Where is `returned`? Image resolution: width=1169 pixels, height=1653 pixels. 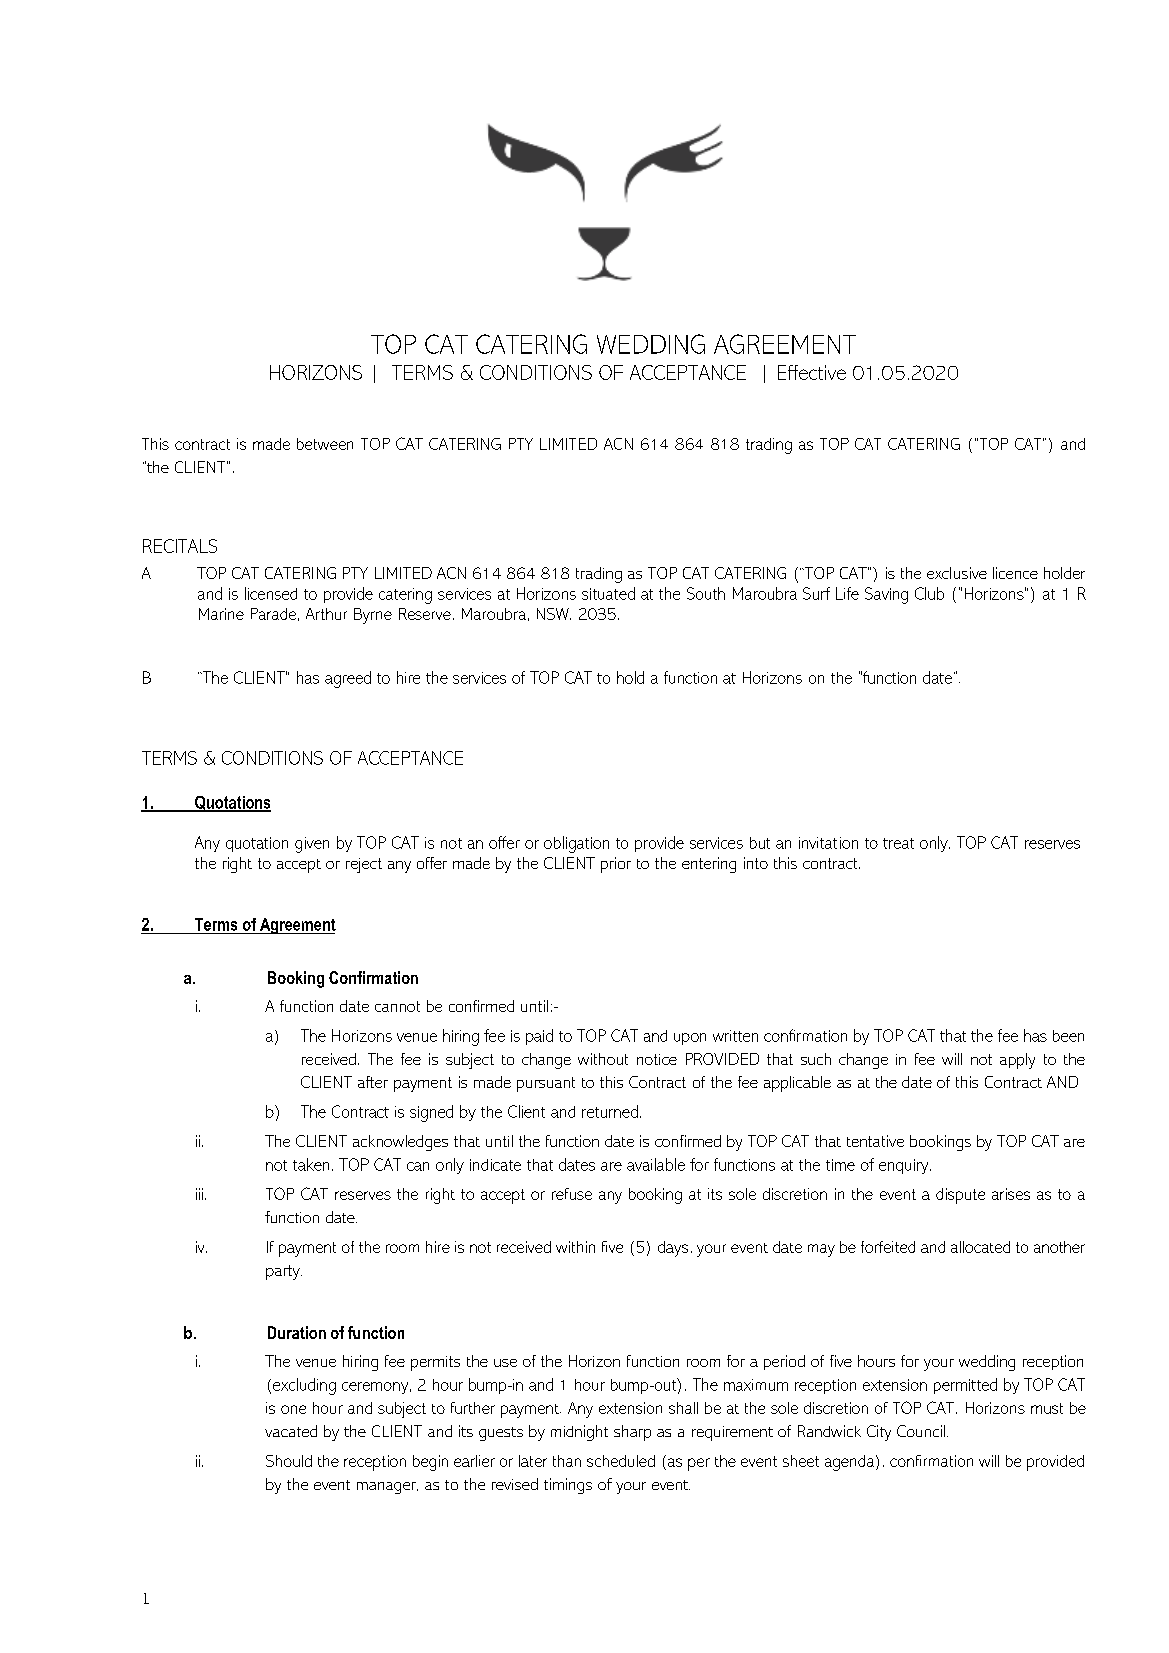 returned is located at coordinates (610, 1111).
